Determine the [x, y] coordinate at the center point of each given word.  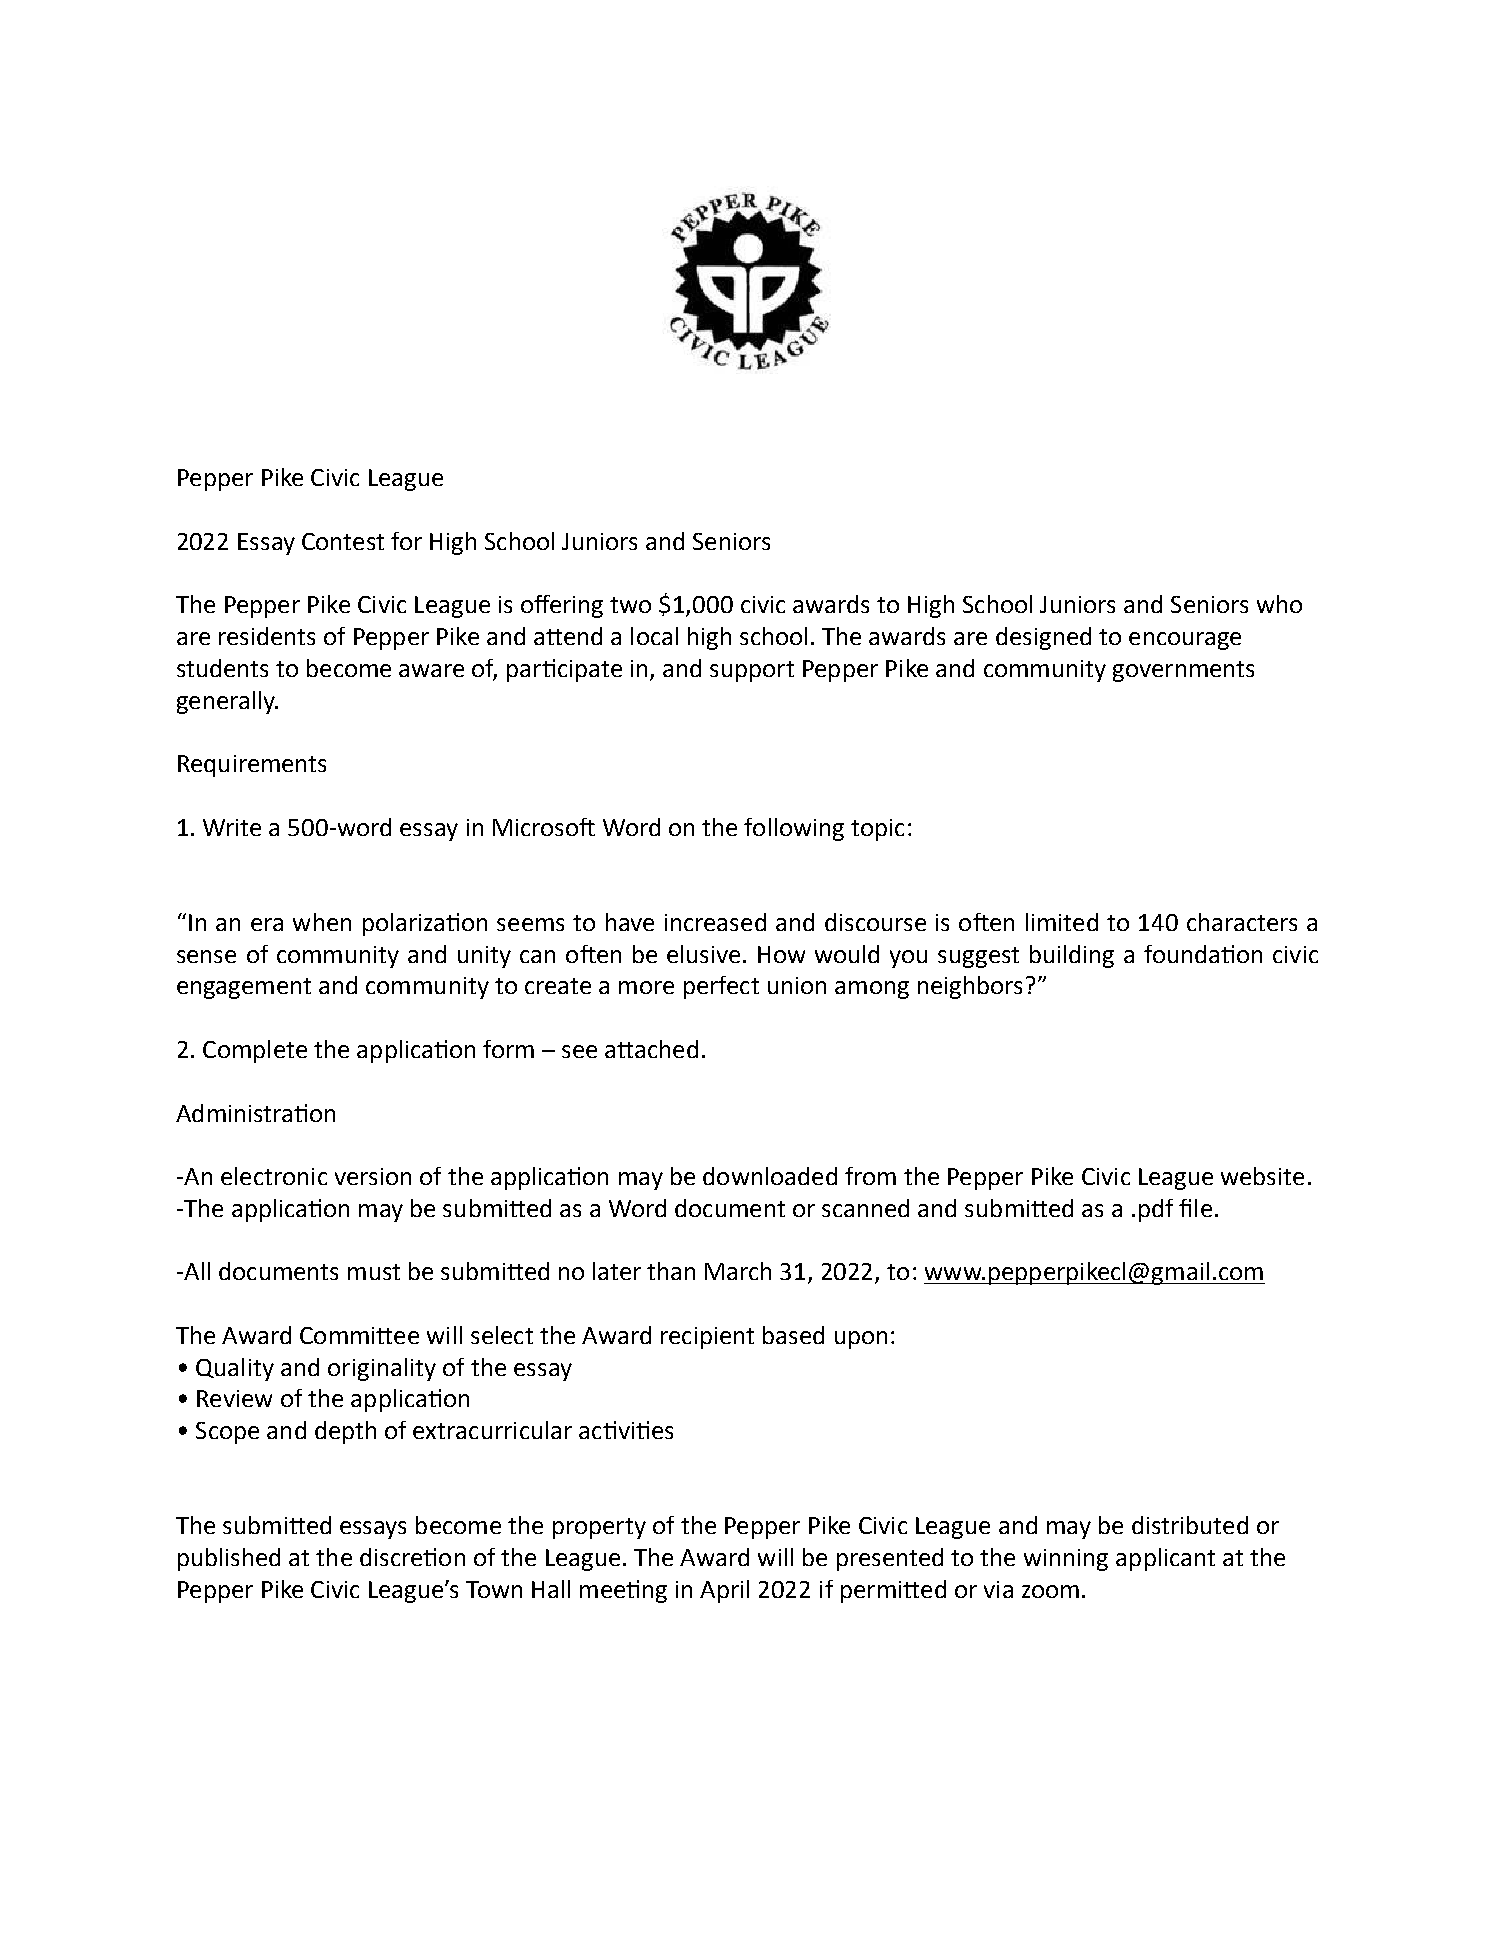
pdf [1156, 1210]
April [724, 1591]
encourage [1185, 641]
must [374, 1272]
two [630, 605]
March [738, 1271]
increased [715, 922]
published [229, 1559]
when [322, 922]
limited [1062, 922]
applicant [1165, 1559]
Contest [343, 541]
